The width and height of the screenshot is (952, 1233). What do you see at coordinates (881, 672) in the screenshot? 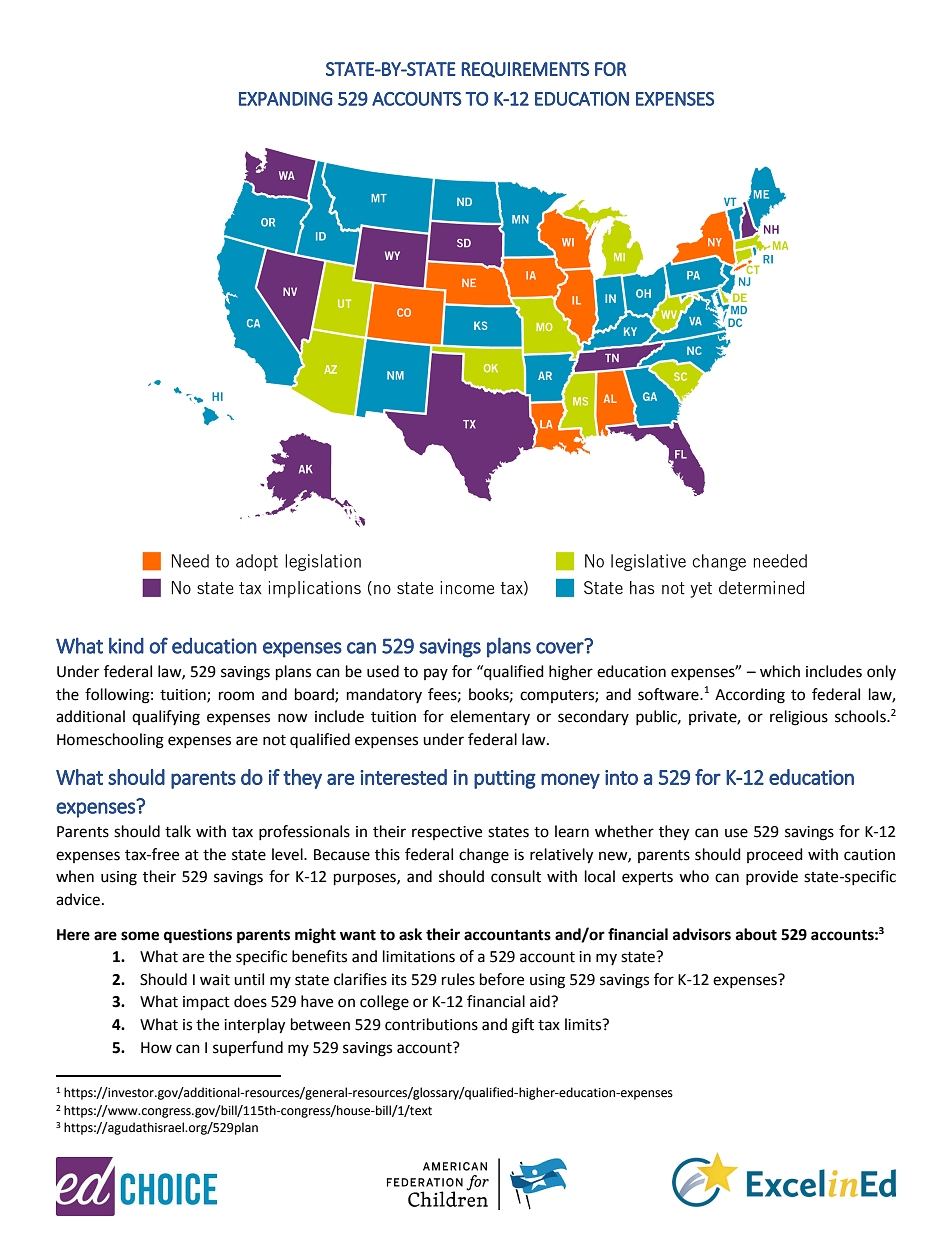
I see `only` at bounding box center [881, 672].
